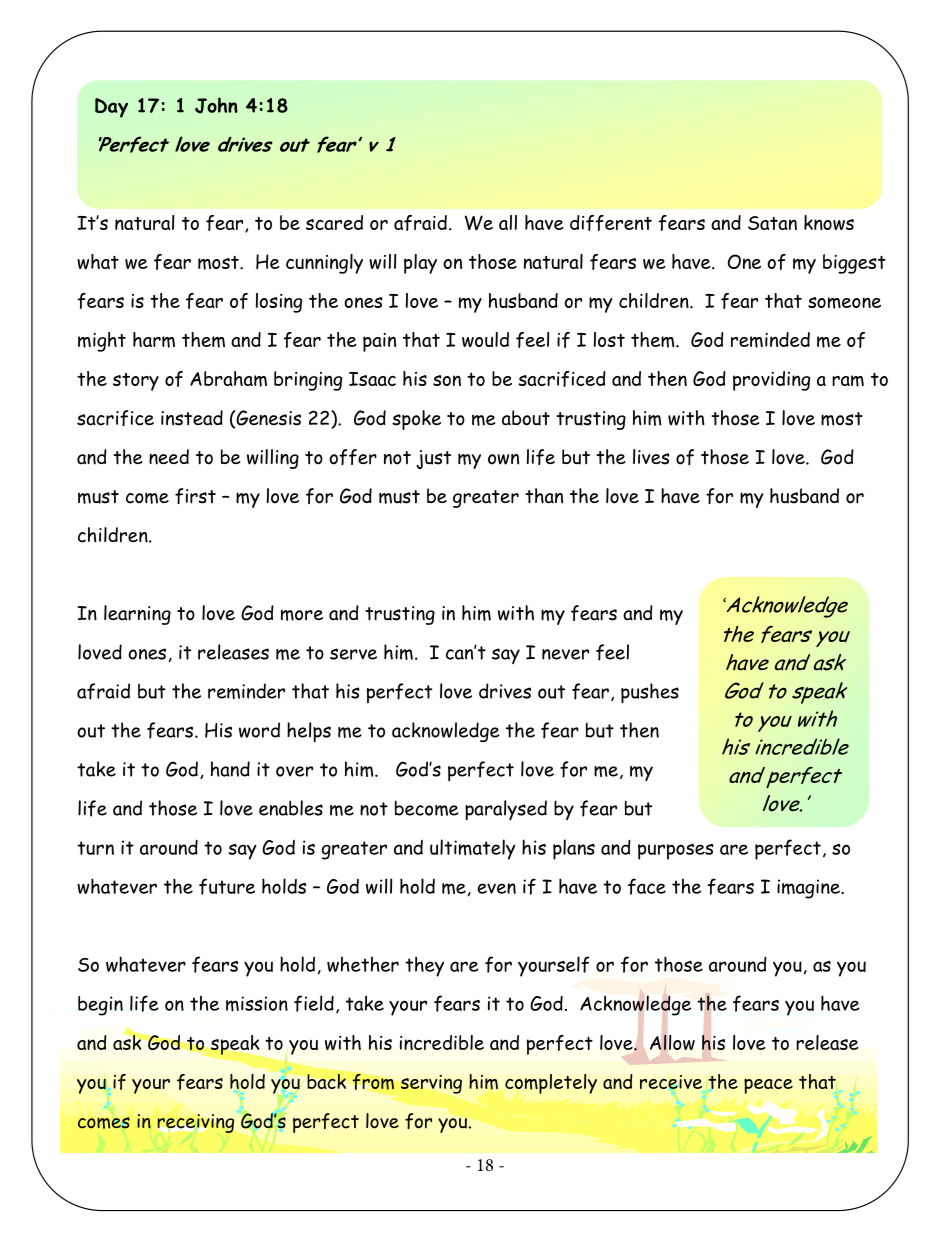 The width and height of the page is (952, 1233). What do you see at coordinates (676, 852) in the page?
I see `purposes` at bounding box center [676, 852].
